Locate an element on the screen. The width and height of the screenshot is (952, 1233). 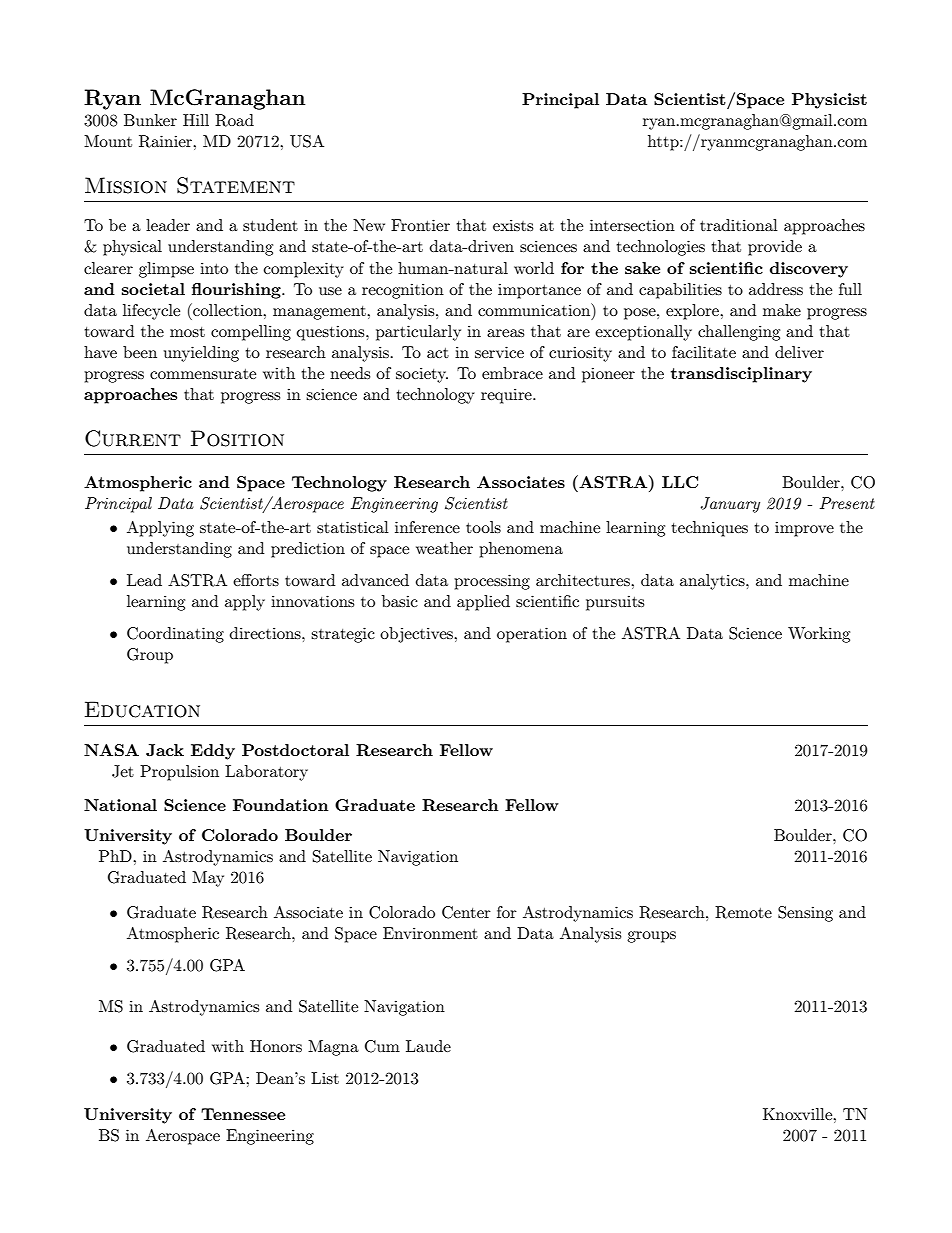
Coordinating is located at coordinates (175, 635).
